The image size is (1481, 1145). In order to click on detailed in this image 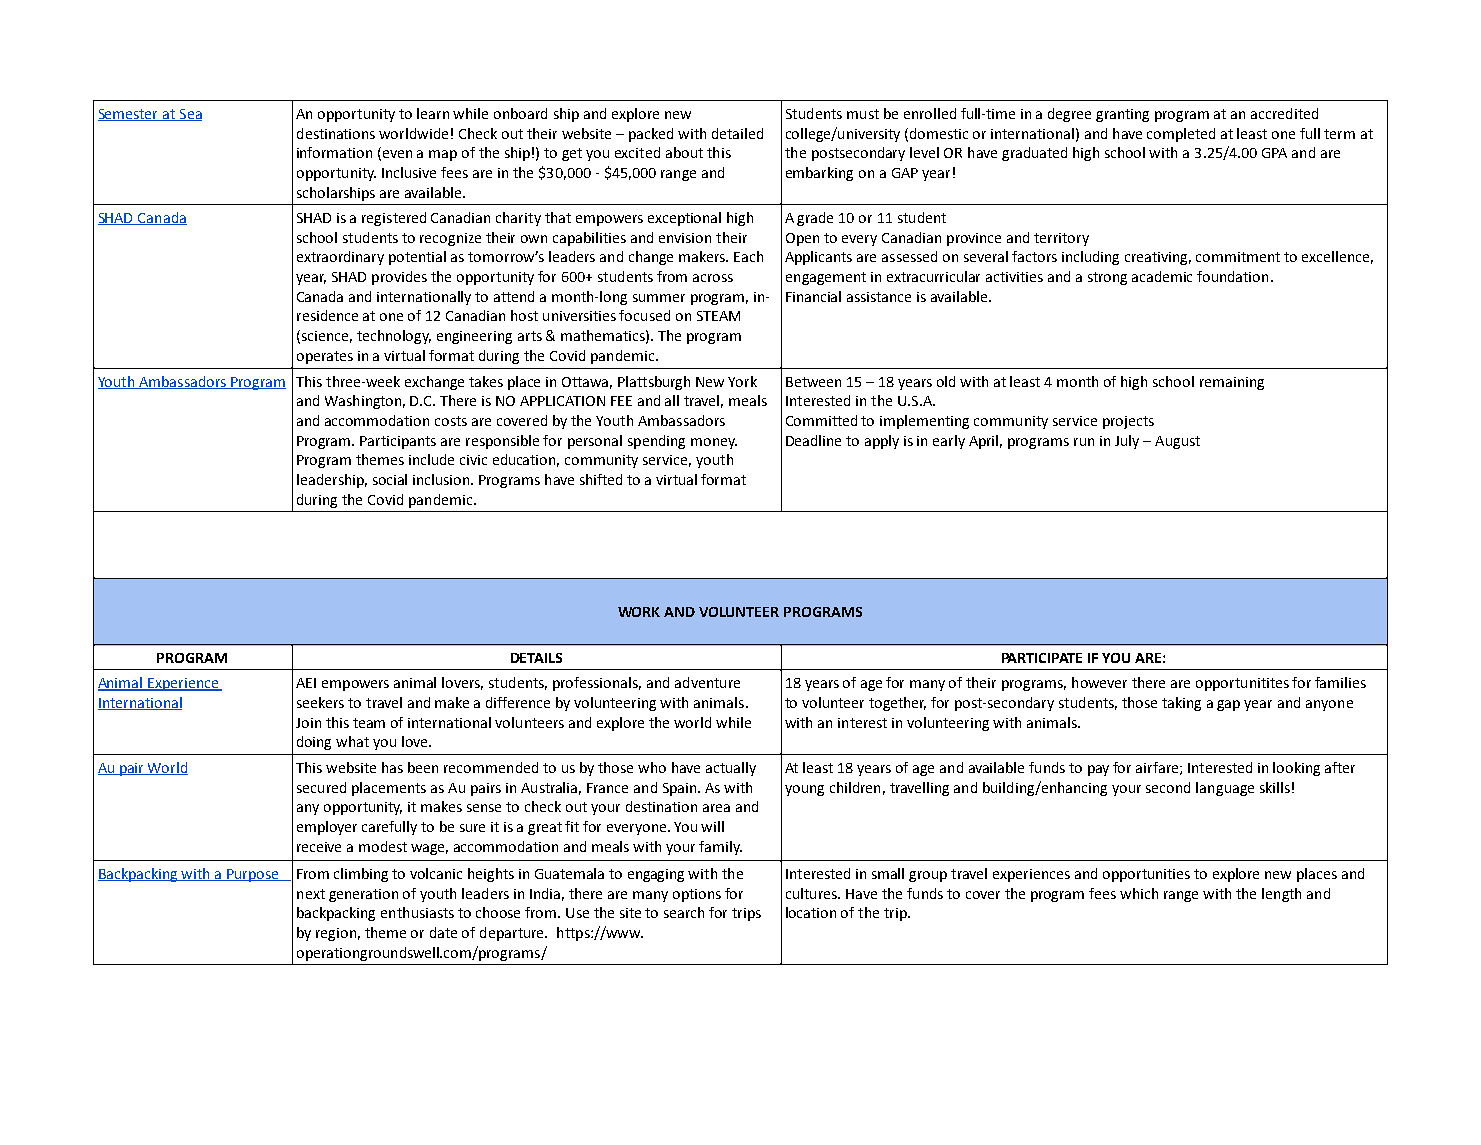, I will do `click(737, 133)`.
